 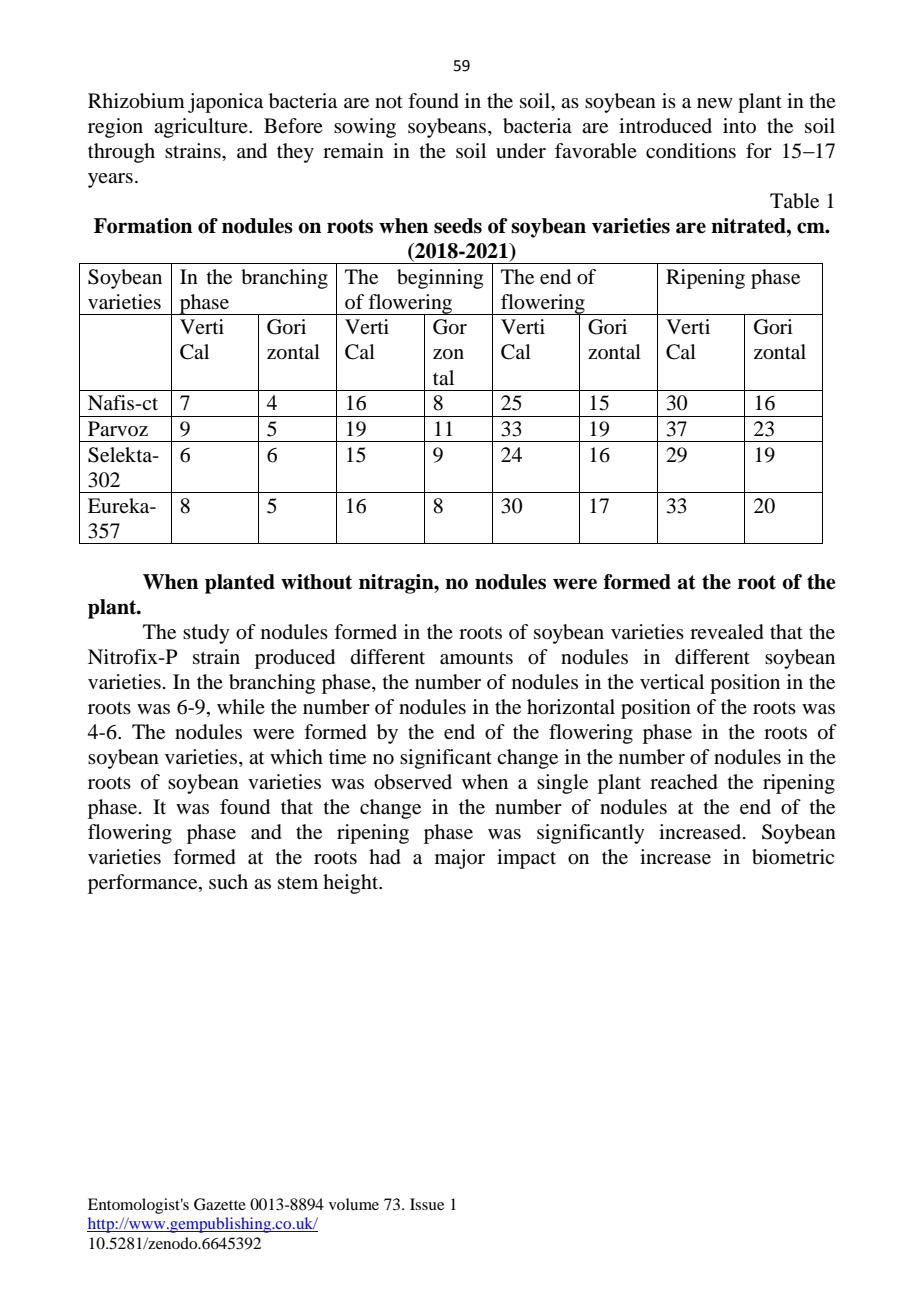 I want to click on Issue, so click(x=427, y=1204).
